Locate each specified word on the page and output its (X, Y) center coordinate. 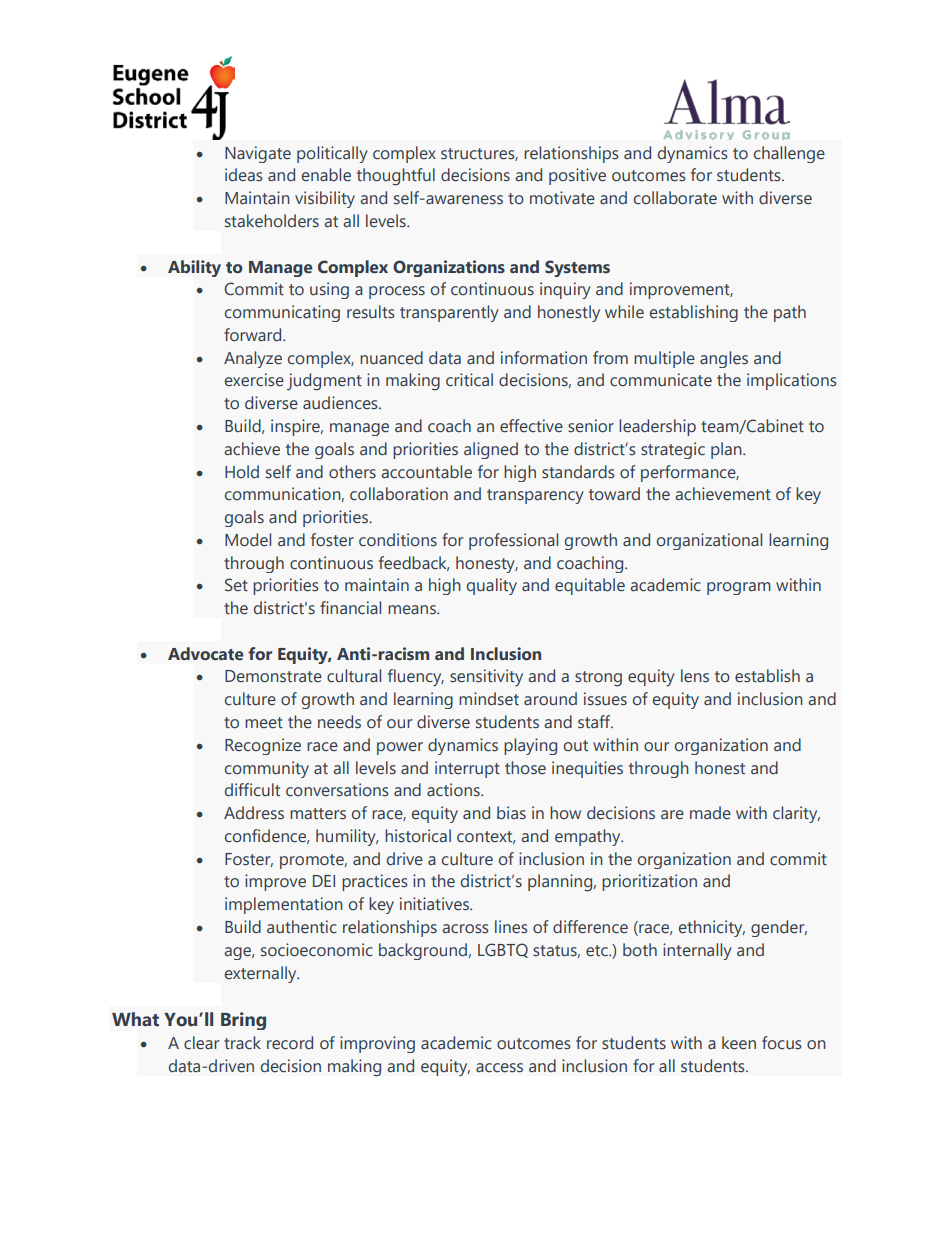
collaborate (675, 198)
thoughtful (396, 177)
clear (201, 1043)
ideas (244, 175)
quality (492, 586)
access (499, 1068)
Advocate (205, 654)
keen (739, 1043)
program (739, 588)
